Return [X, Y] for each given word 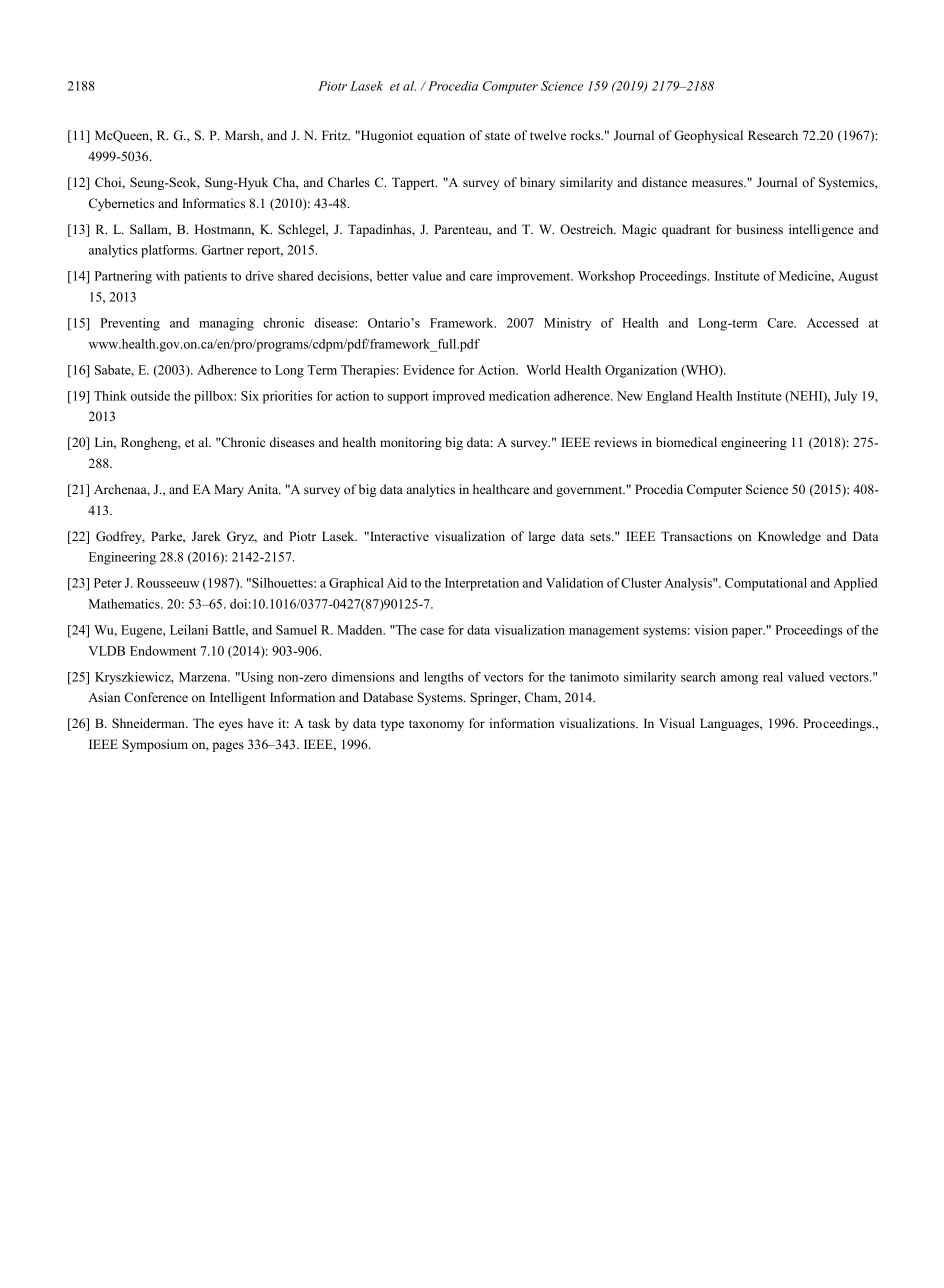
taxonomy [436, 725]
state [497, 136]
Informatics [213, 203]
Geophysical [708, 136]
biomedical [686, 442]
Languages [730, 724]
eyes [231, 726]
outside [150, 396]
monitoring [411, 443]
